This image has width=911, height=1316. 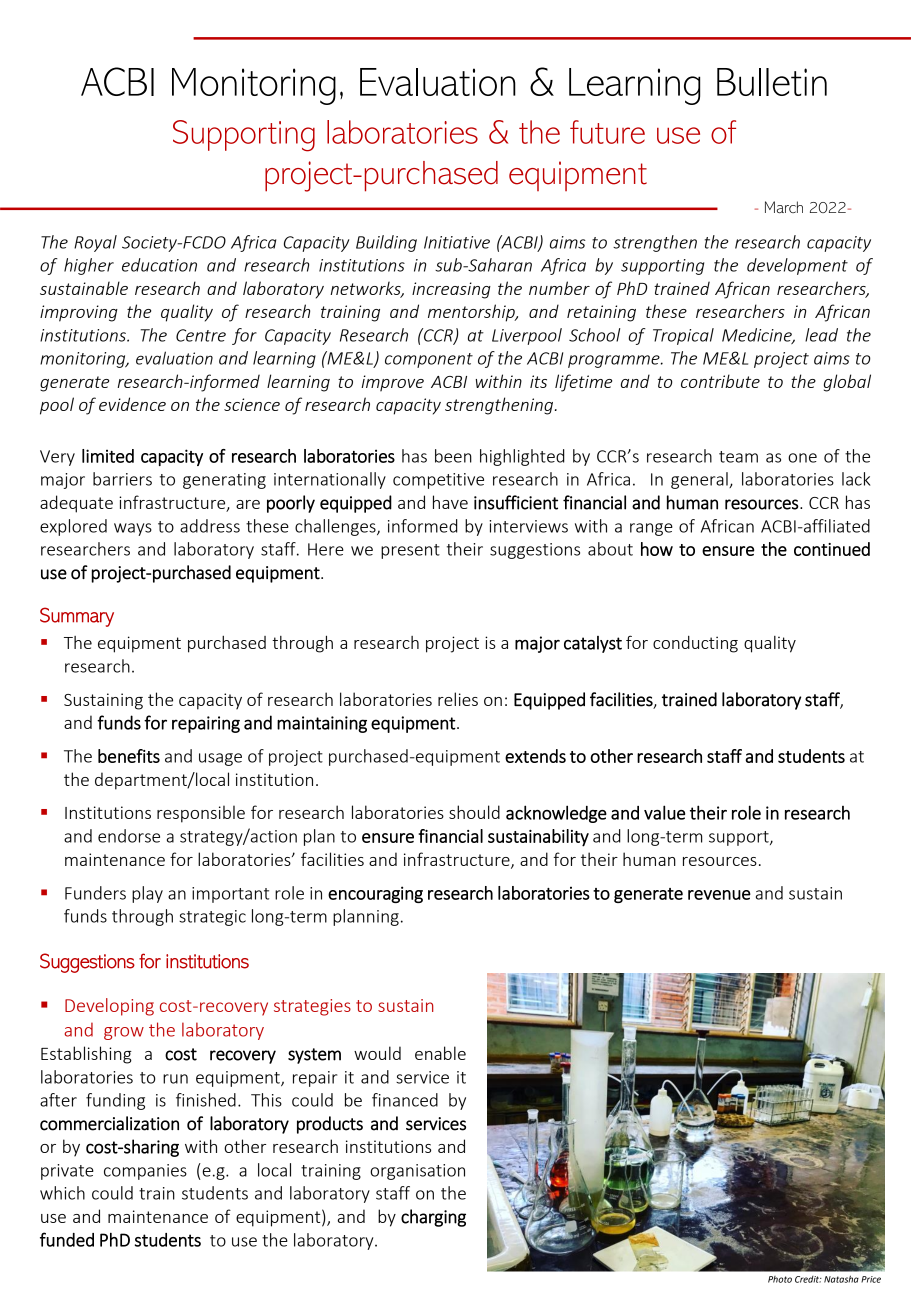 What do you see at coordinates (607, 132) in the image?
I see `future` at bounding box center [607, 132].
